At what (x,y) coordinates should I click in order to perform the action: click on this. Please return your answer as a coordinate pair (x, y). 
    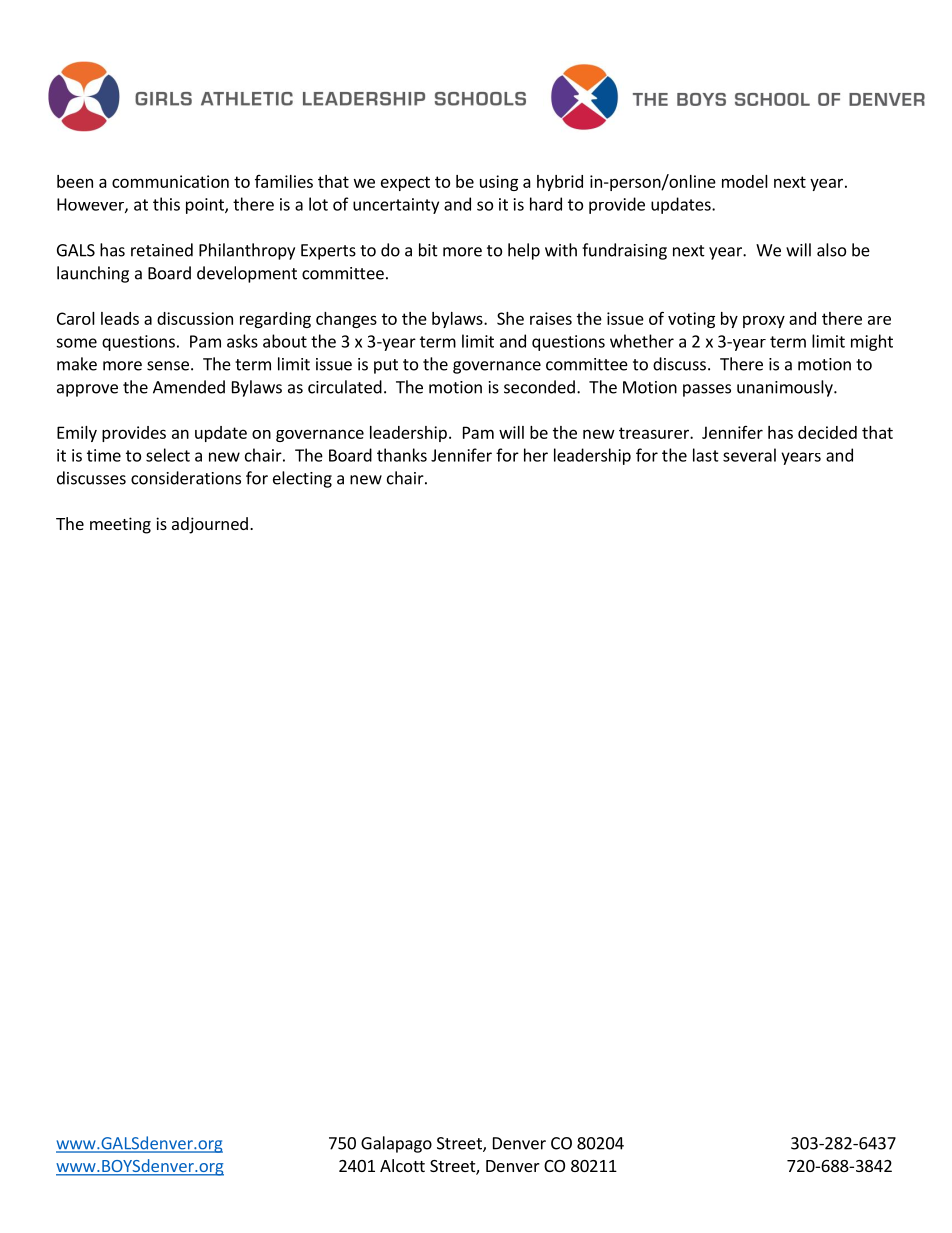
    Looking at the image, I should click on (166, 204).
